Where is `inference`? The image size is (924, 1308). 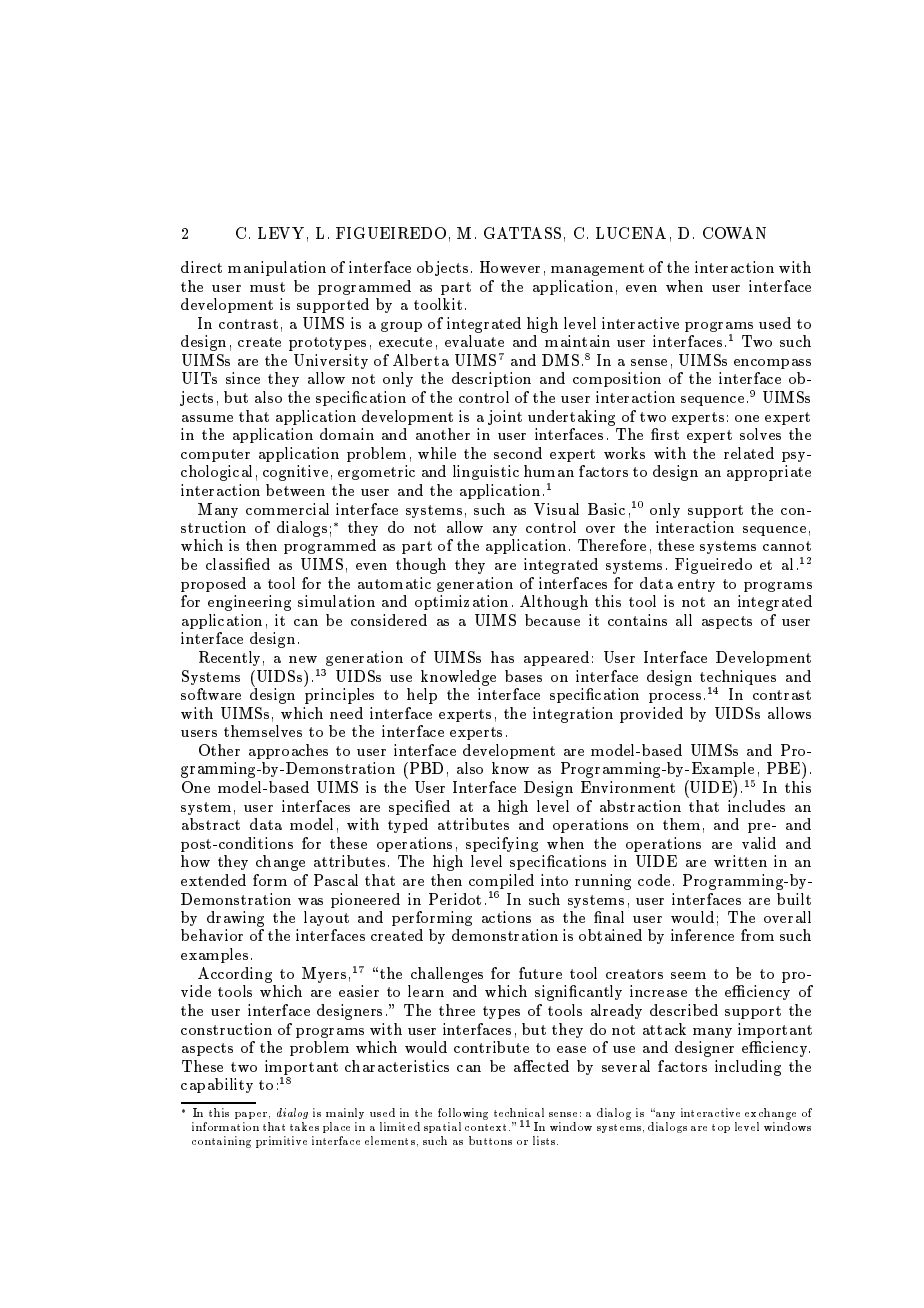
inference is located at coordinates (702, 935).
